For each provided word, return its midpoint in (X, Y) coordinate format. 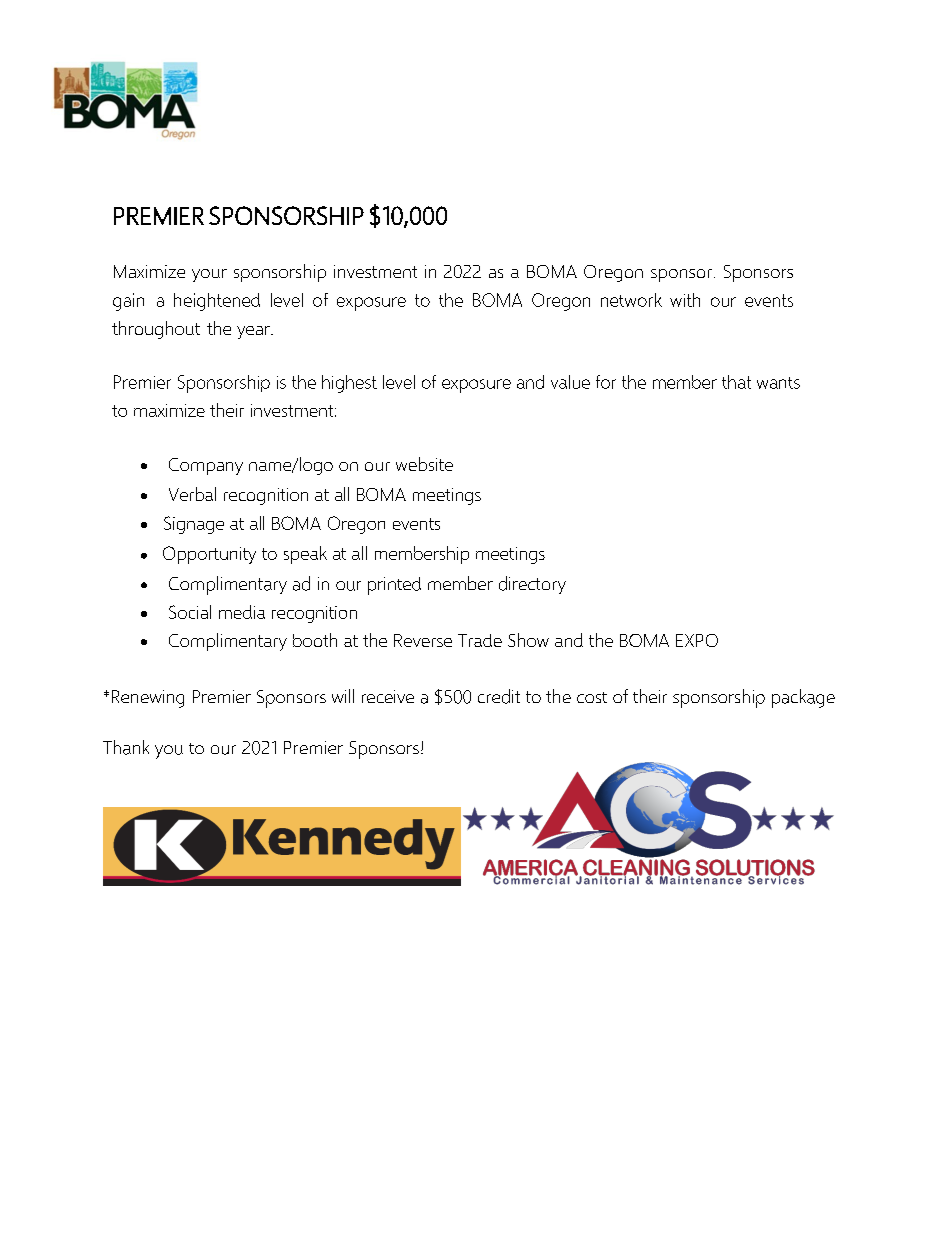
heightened (217, 302)
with (685, 300)
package (803, 698)
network (631, 300)
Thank (126, 747)
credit (499, 696)
